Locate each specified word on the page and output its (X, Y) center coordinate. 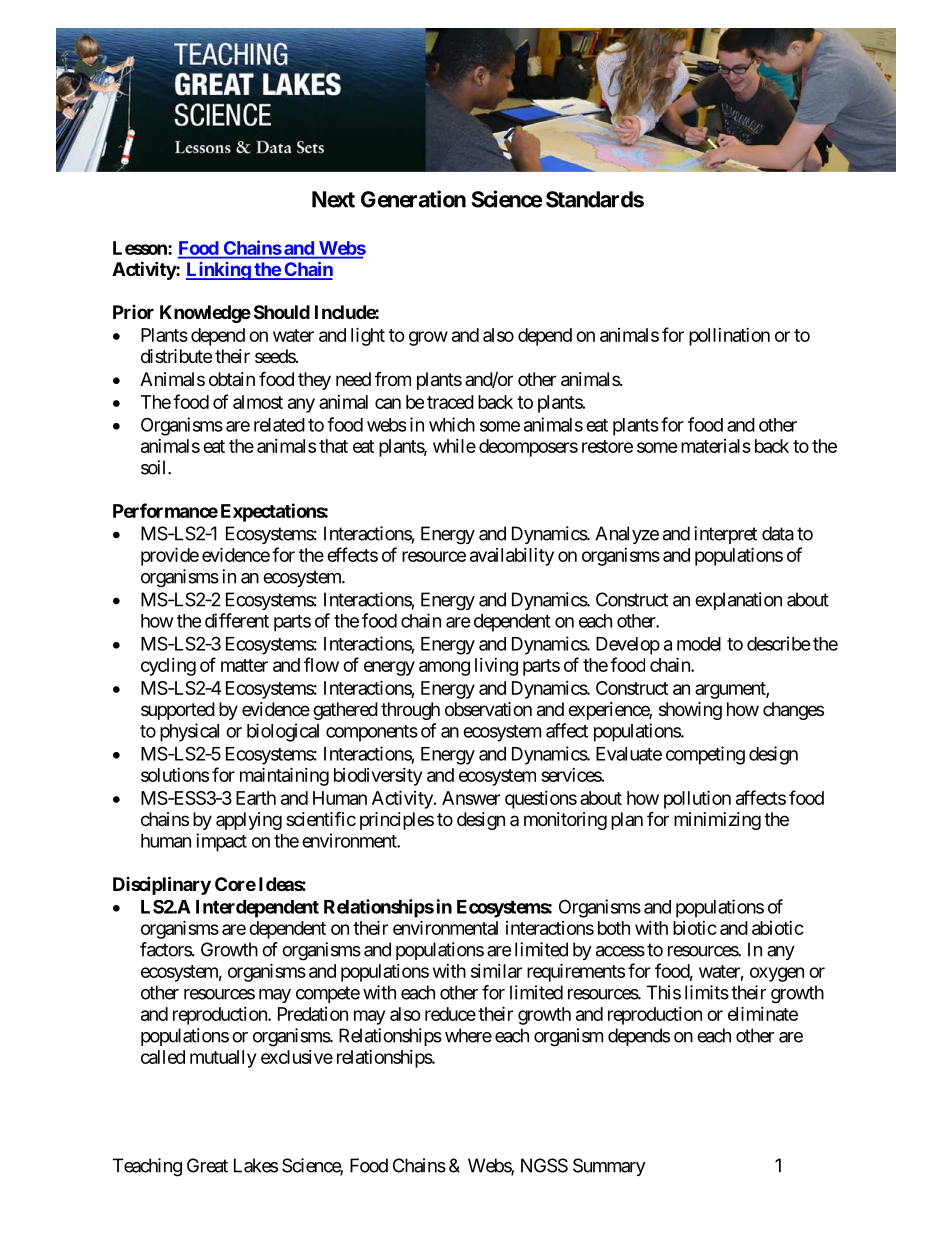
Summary (609, 1167)
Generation (413, 199)
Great (207, 1165)
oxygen (777, 974)
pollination (729, 337)
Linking (219, 271)
